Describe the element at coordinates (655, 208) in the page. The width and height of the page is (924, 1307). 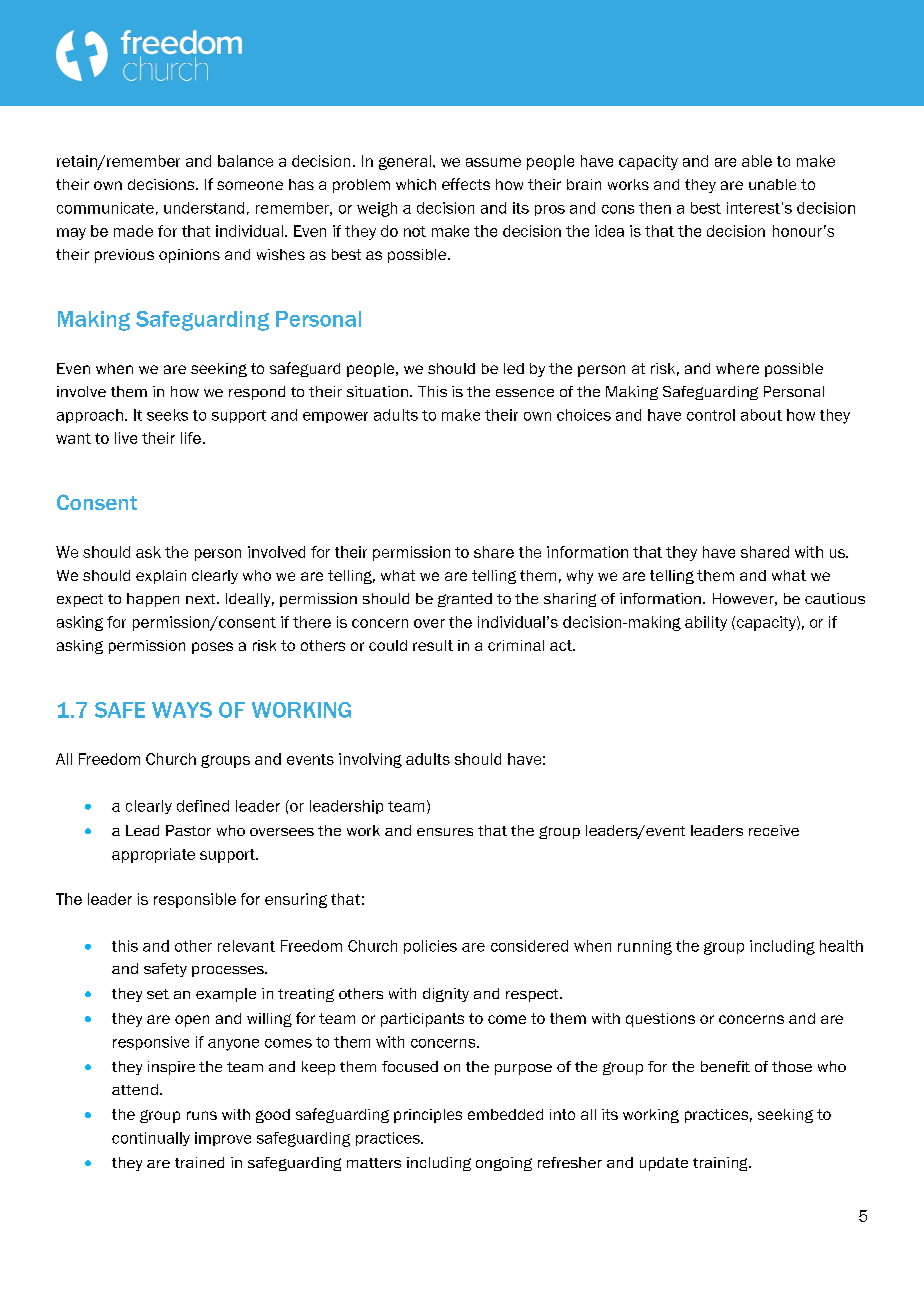
I see `then` at that location.
